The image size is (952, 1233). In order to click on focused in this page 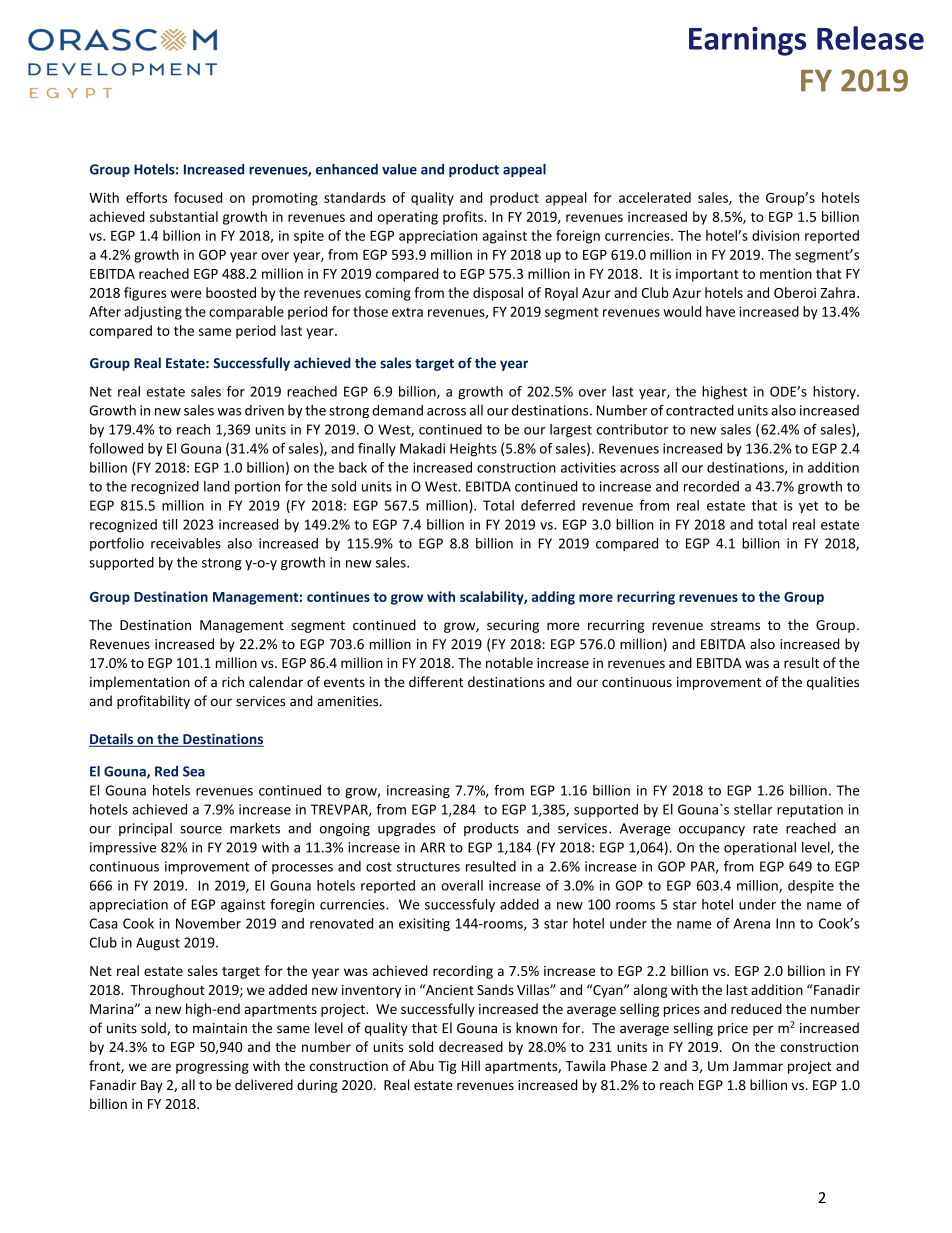, I will do `click(198, 197)`.
